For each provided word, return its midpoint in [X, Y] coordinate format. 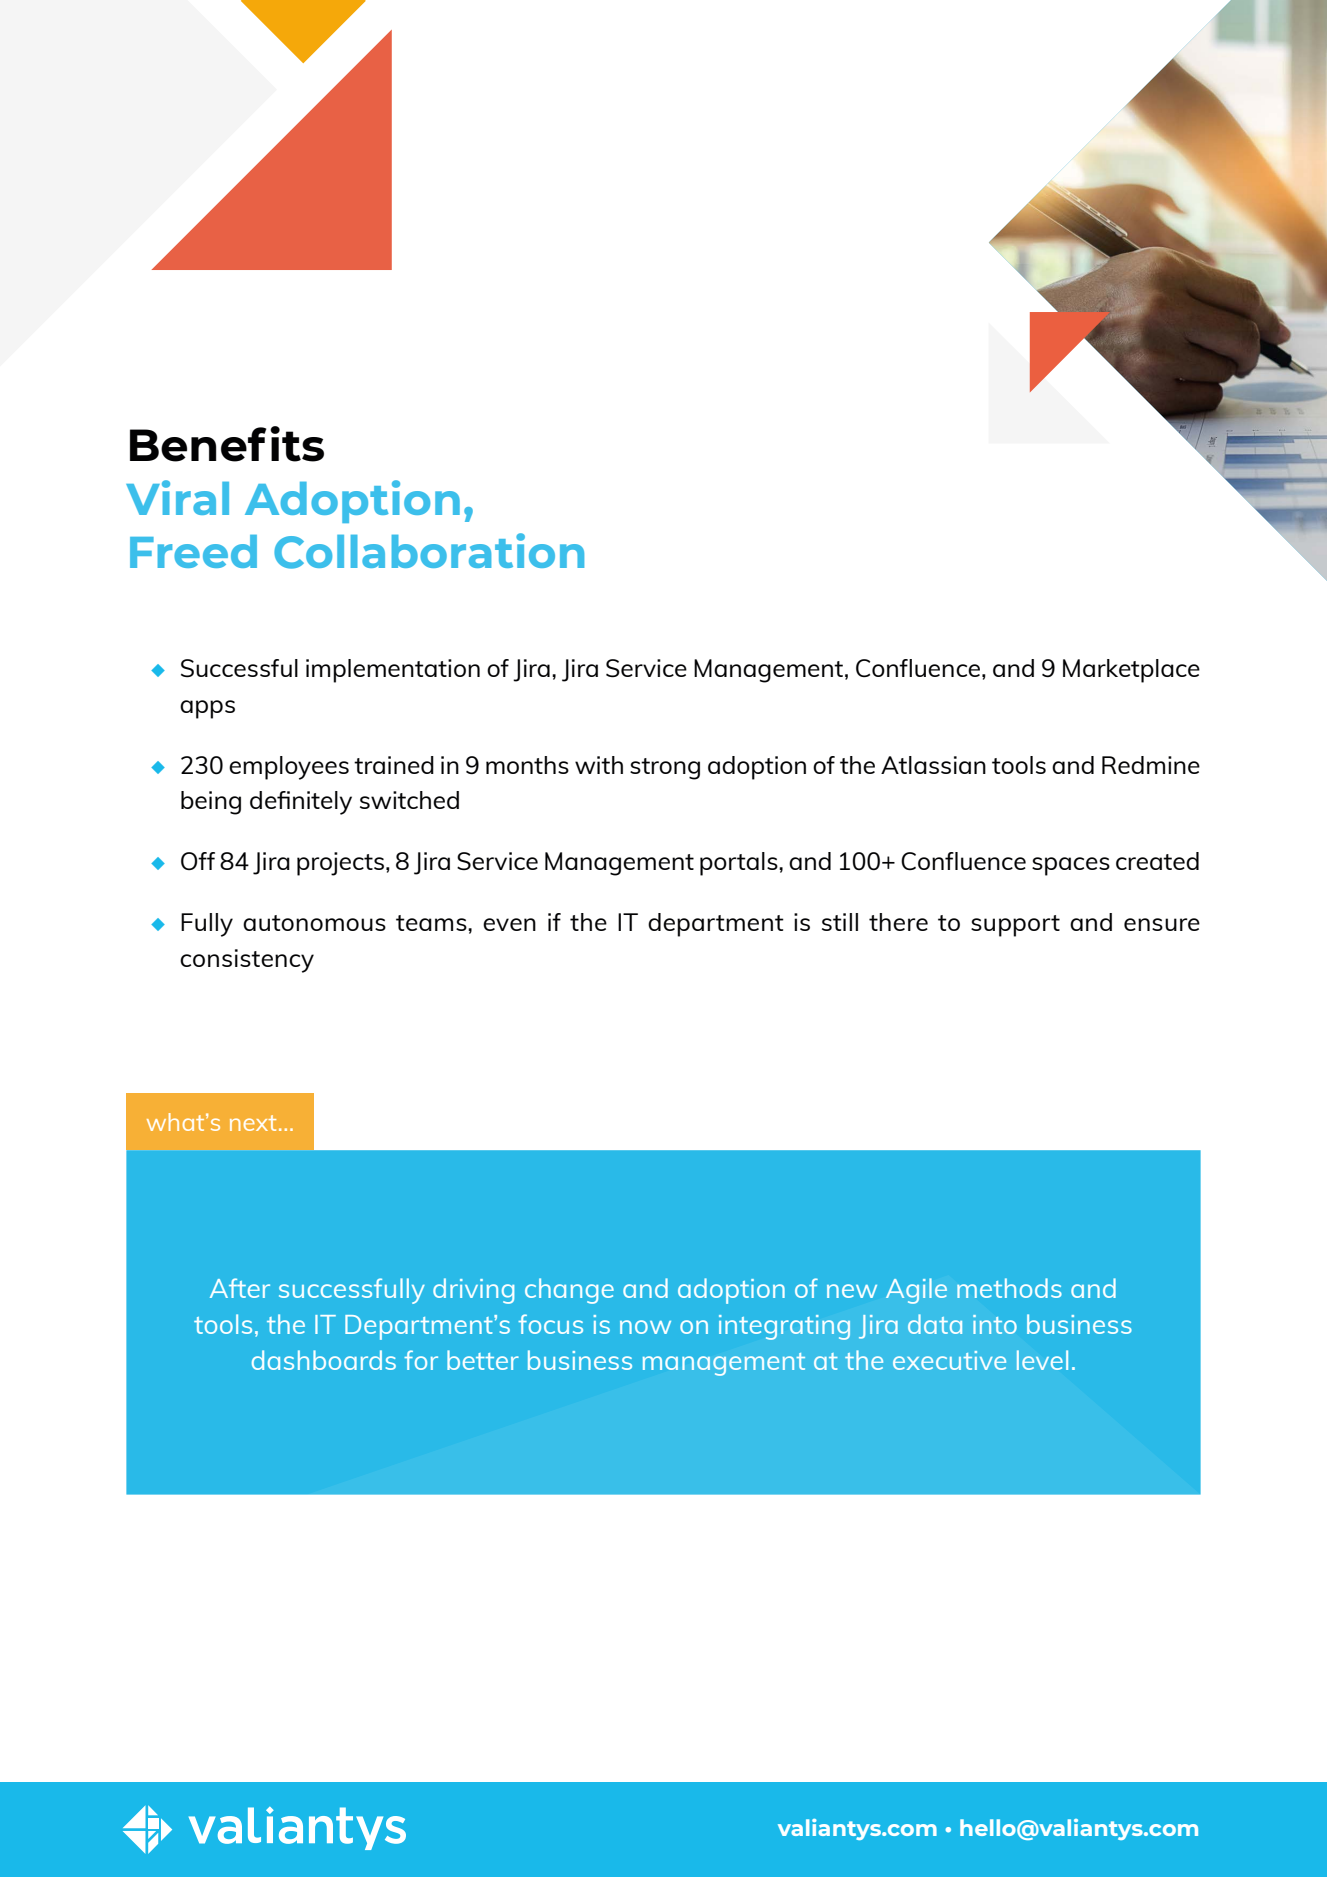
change [569, 1291]
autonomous [314, 923]
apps [207, 709]
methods [1009, 1288]
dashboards [324, 1360]
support [1015, 926]
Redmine [1151, 765]
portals [740, 864]
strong [665, 769]
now [645, 1327]
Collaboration [429, 551]
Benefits [227, 444]
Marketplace [1131, 671]
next [253, 1123]
